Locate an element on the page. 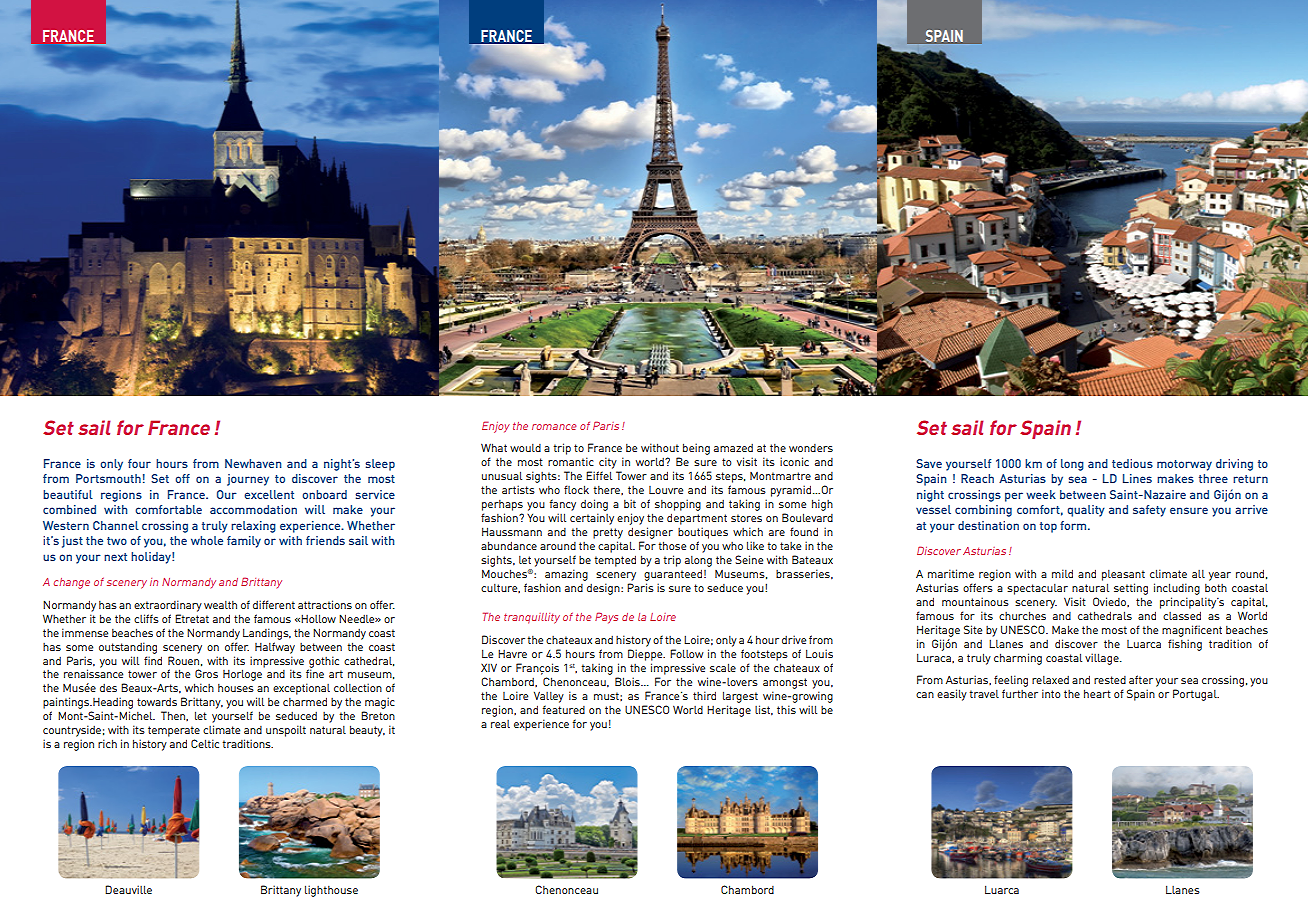 The width and height of the page is (1308, 924). top is located at coordinates (1048, 527).
